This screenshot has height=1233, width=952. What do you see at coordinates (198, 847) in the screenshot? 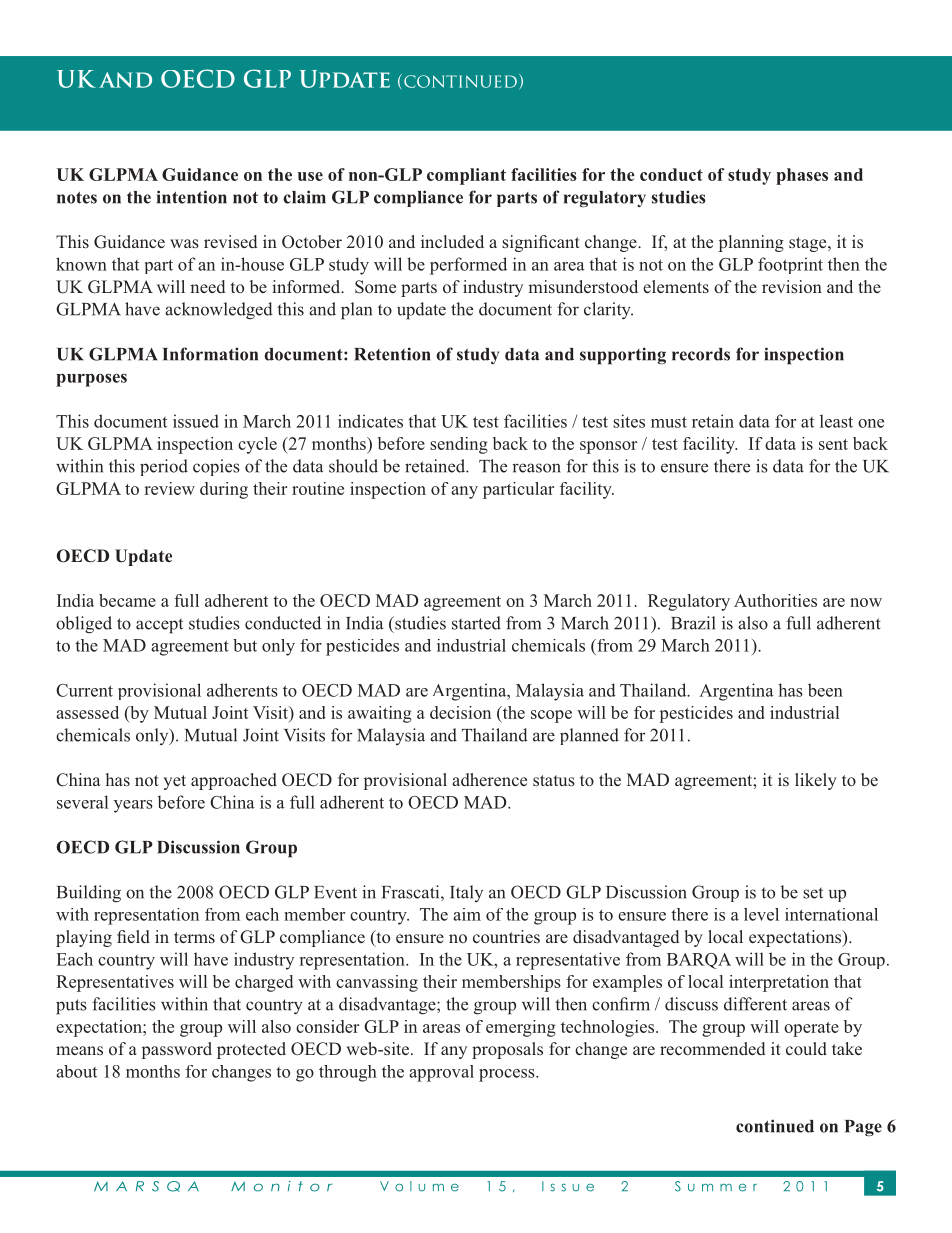
I see `Discussion` at bounding box center [198, 847].
